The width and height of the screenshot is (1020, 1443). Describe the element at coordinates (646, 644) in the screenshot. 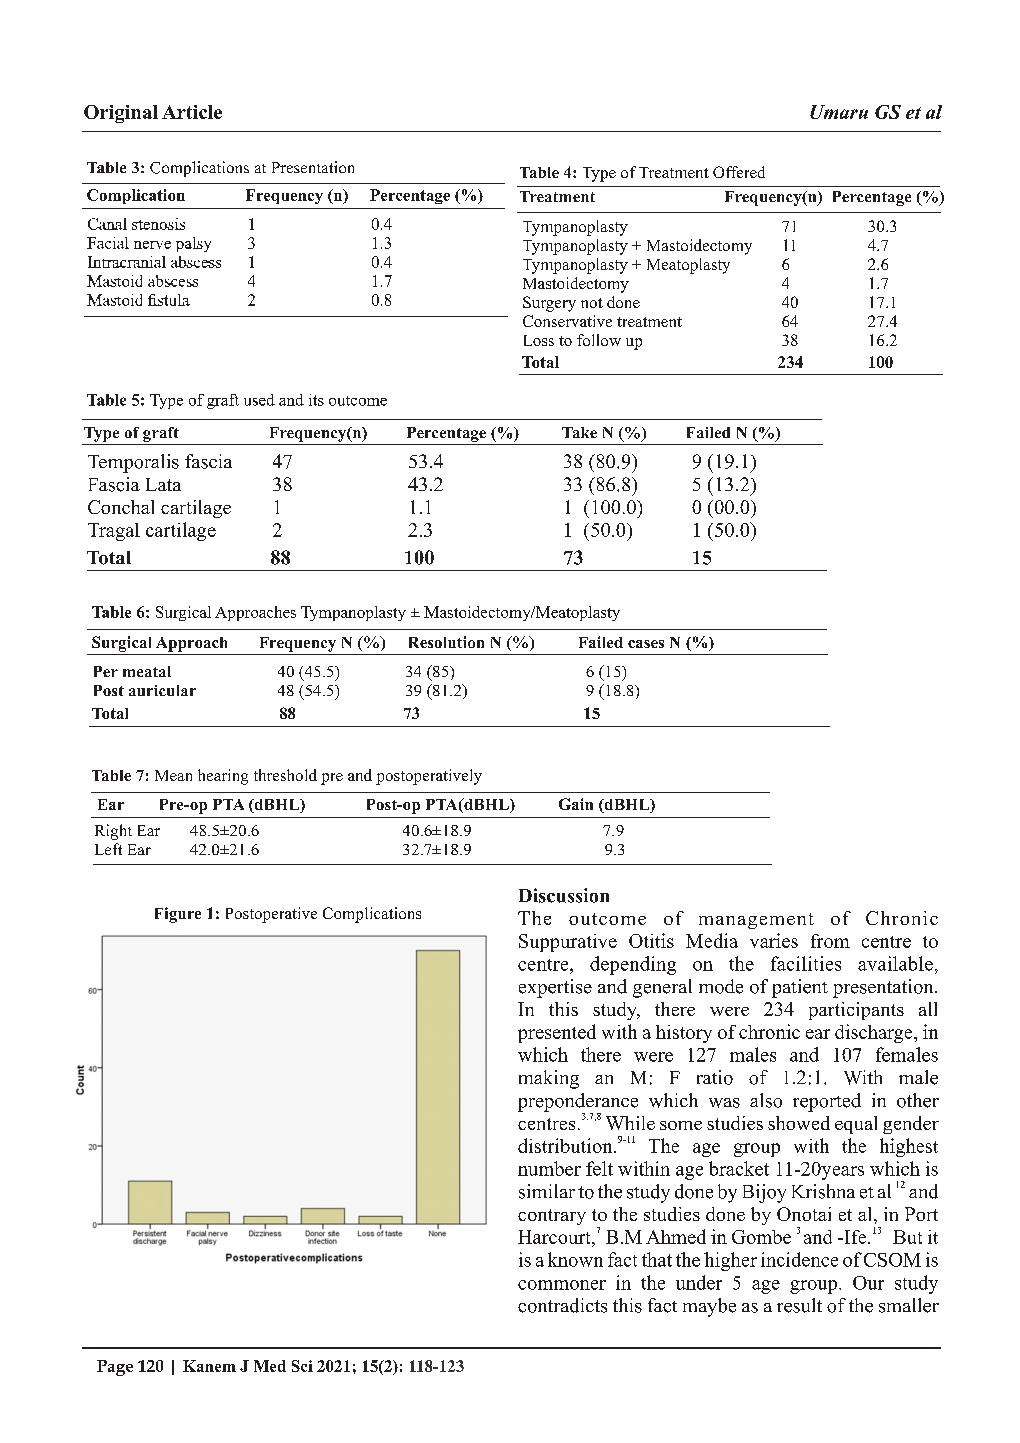

I see `cases` at that location.
